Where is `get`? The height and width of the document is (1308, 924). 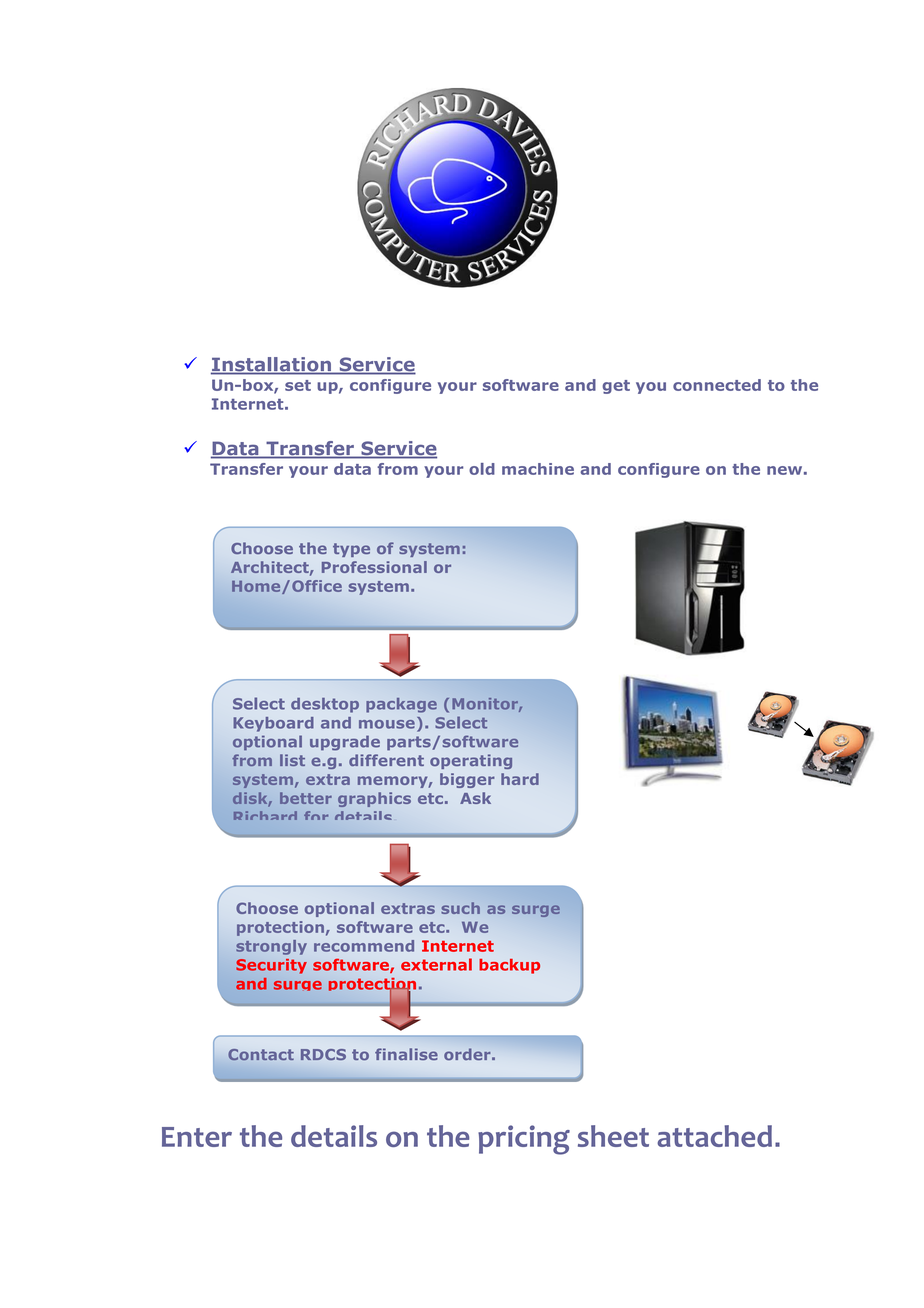
get is located at coordinates (616, 387).
